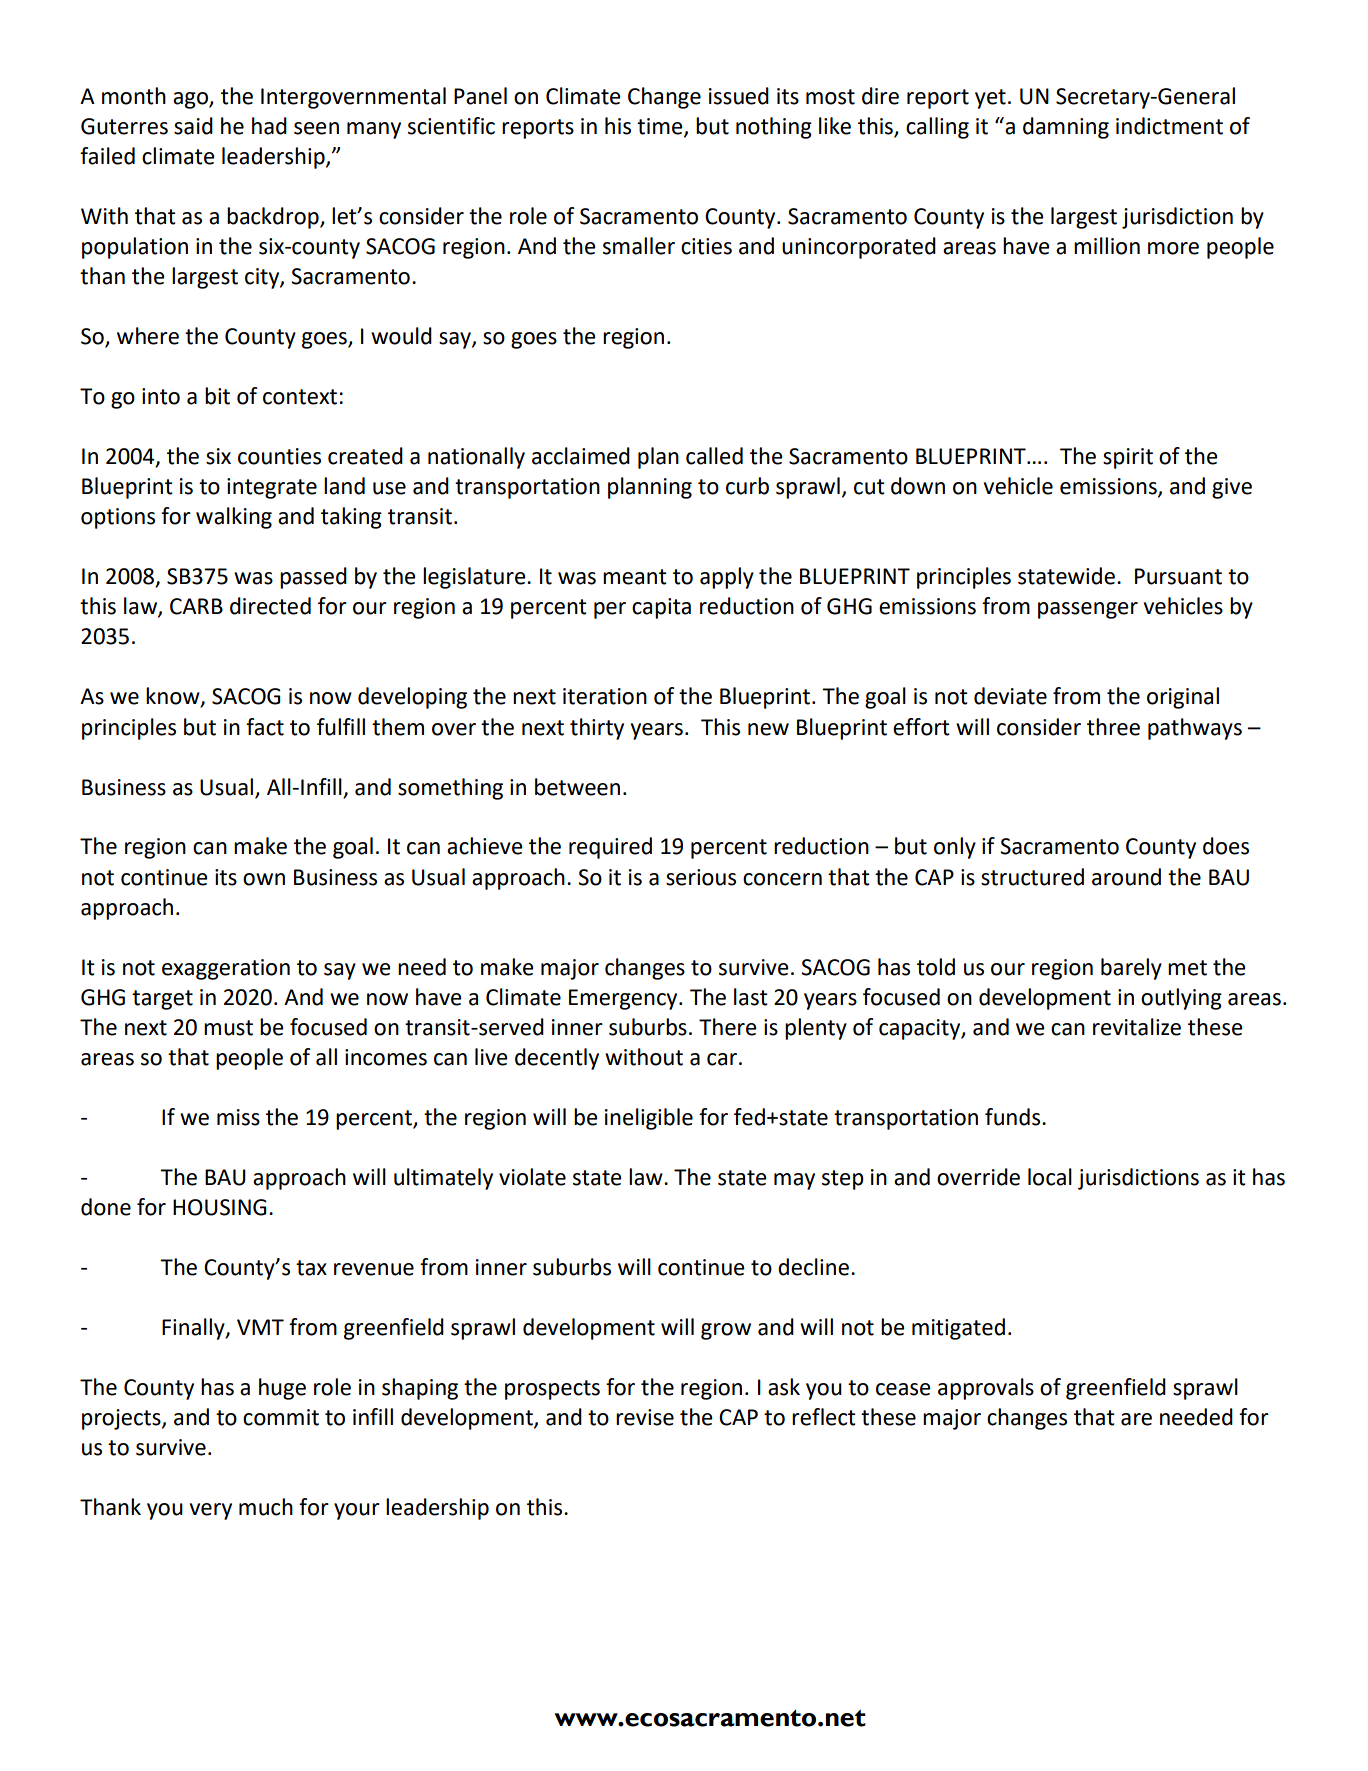 This screenshot has height=1771, width=1368. Describe the element at coordinates (266, 1507) in the screenshot. I see `much` at that location.
